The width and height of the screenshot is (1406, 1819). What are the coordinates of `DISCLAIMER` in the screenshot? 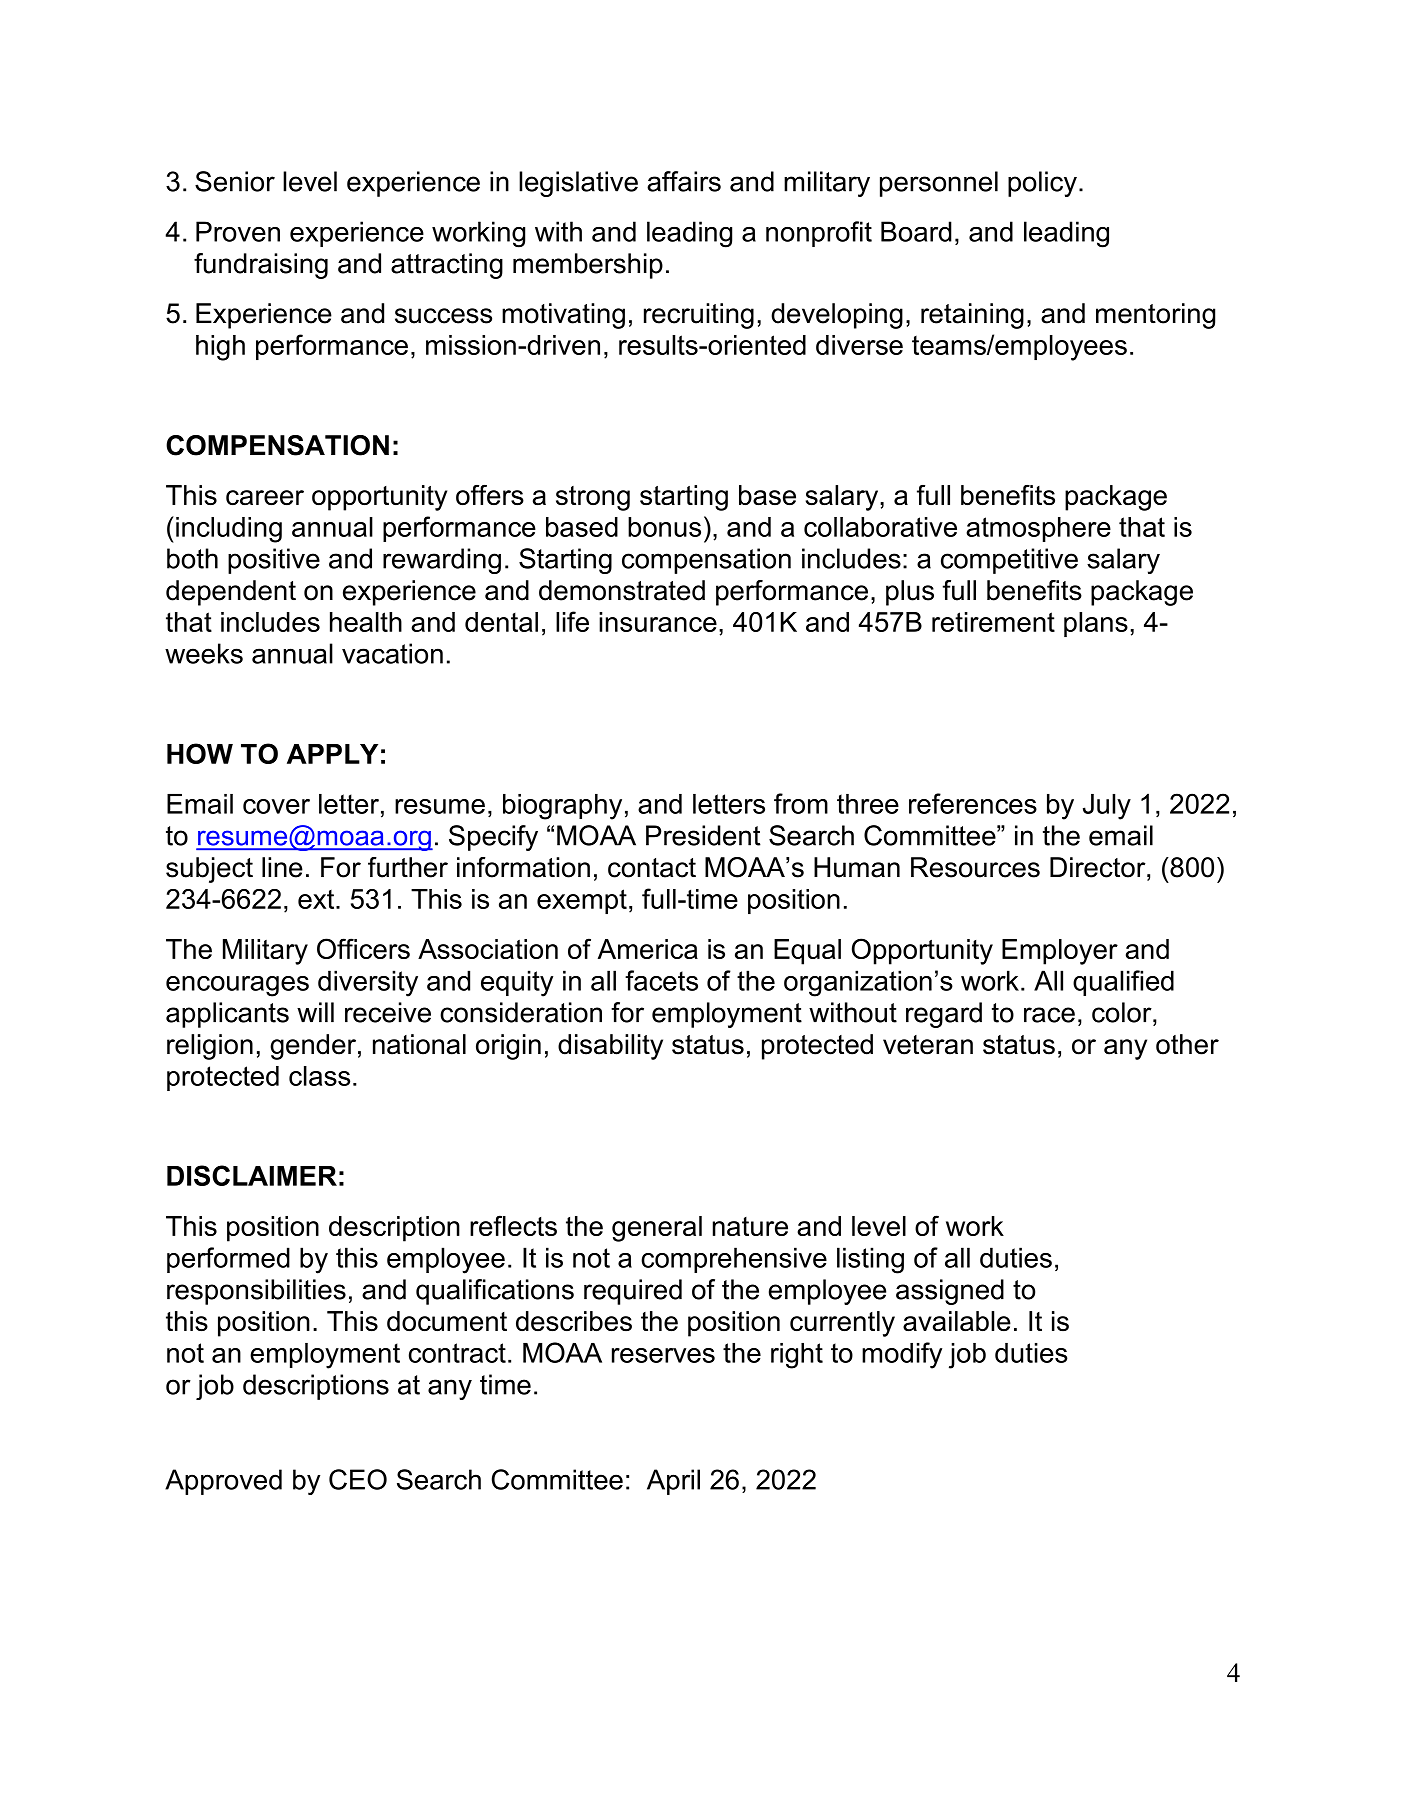 It's located at (252, 1175).
